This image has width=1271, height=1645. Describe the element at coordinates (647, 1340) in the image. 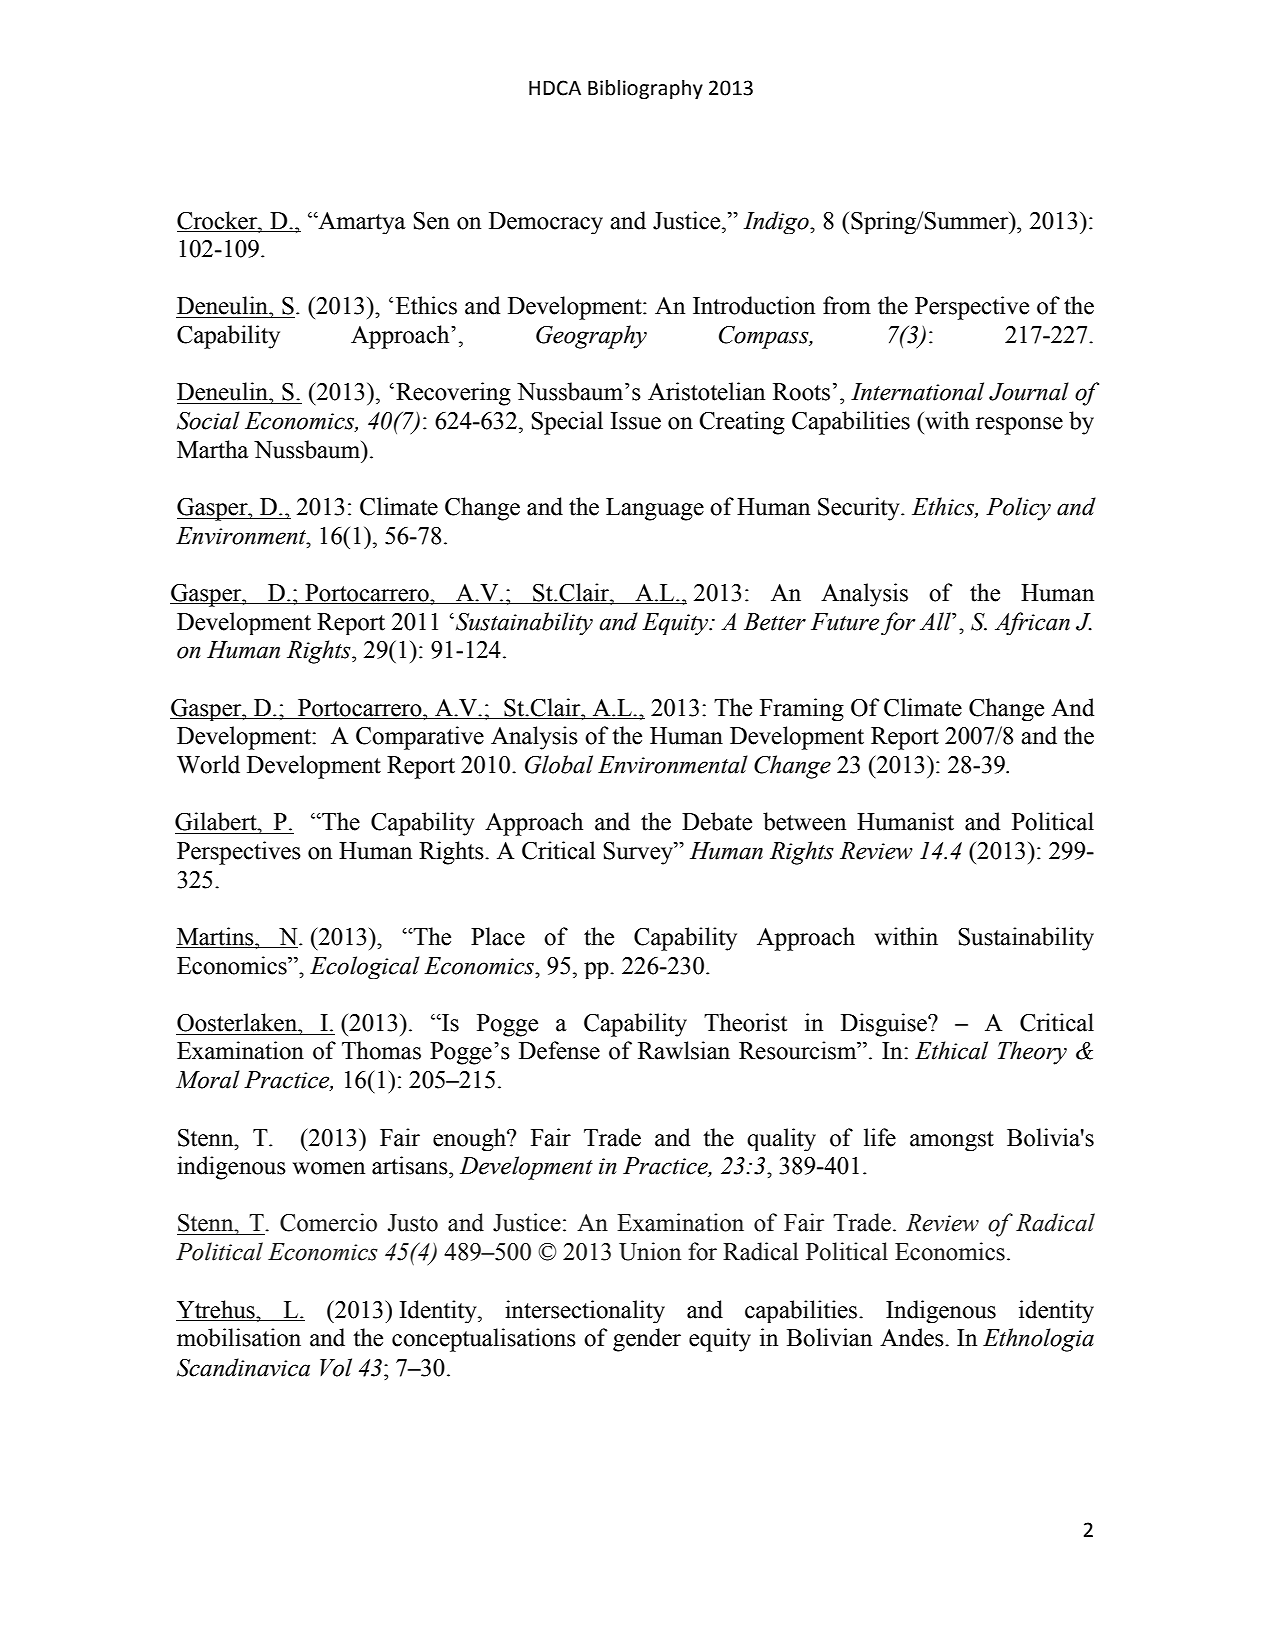

I see `gender` at that location.
